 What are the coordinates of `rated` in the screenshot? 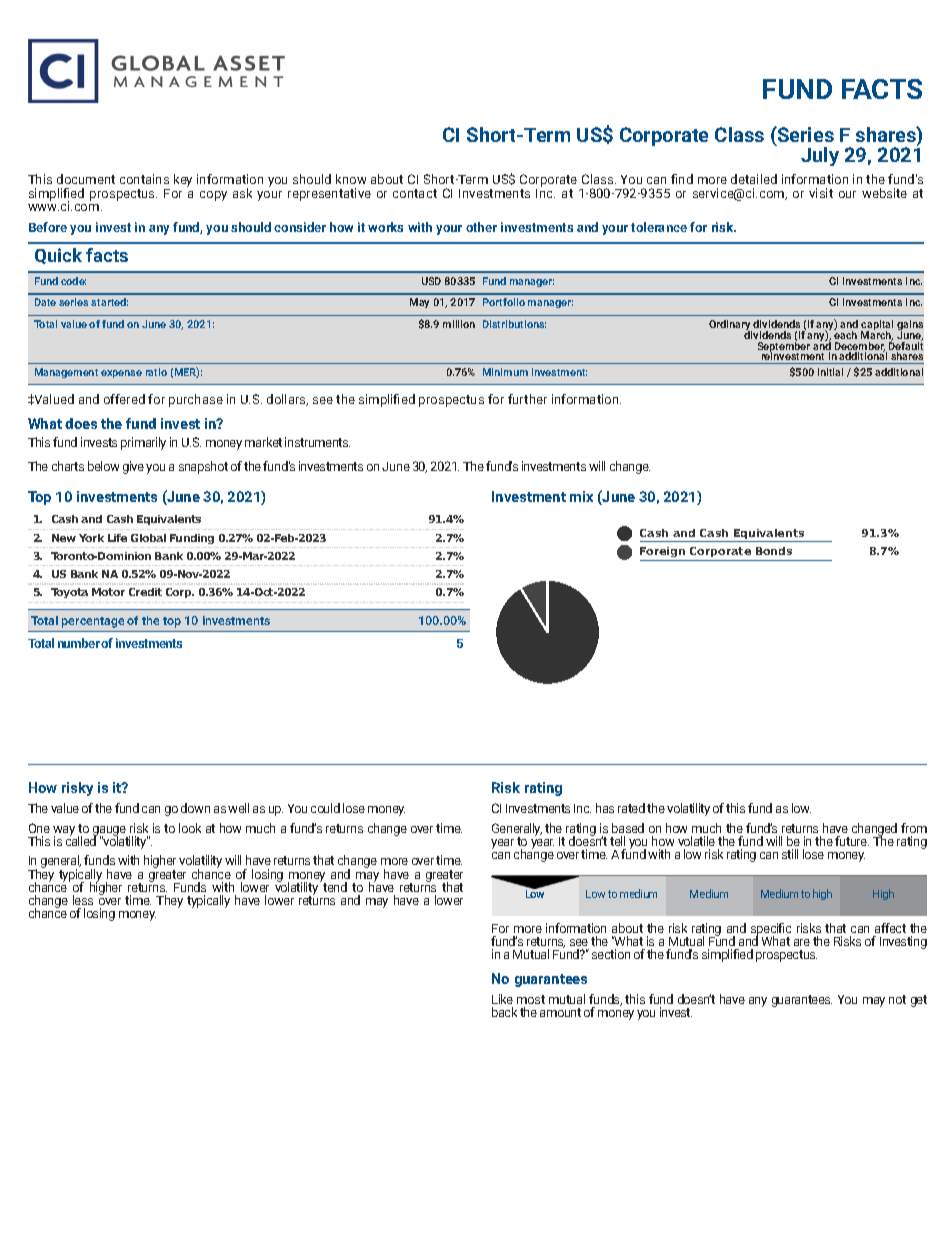 It's located at (631, 808).
